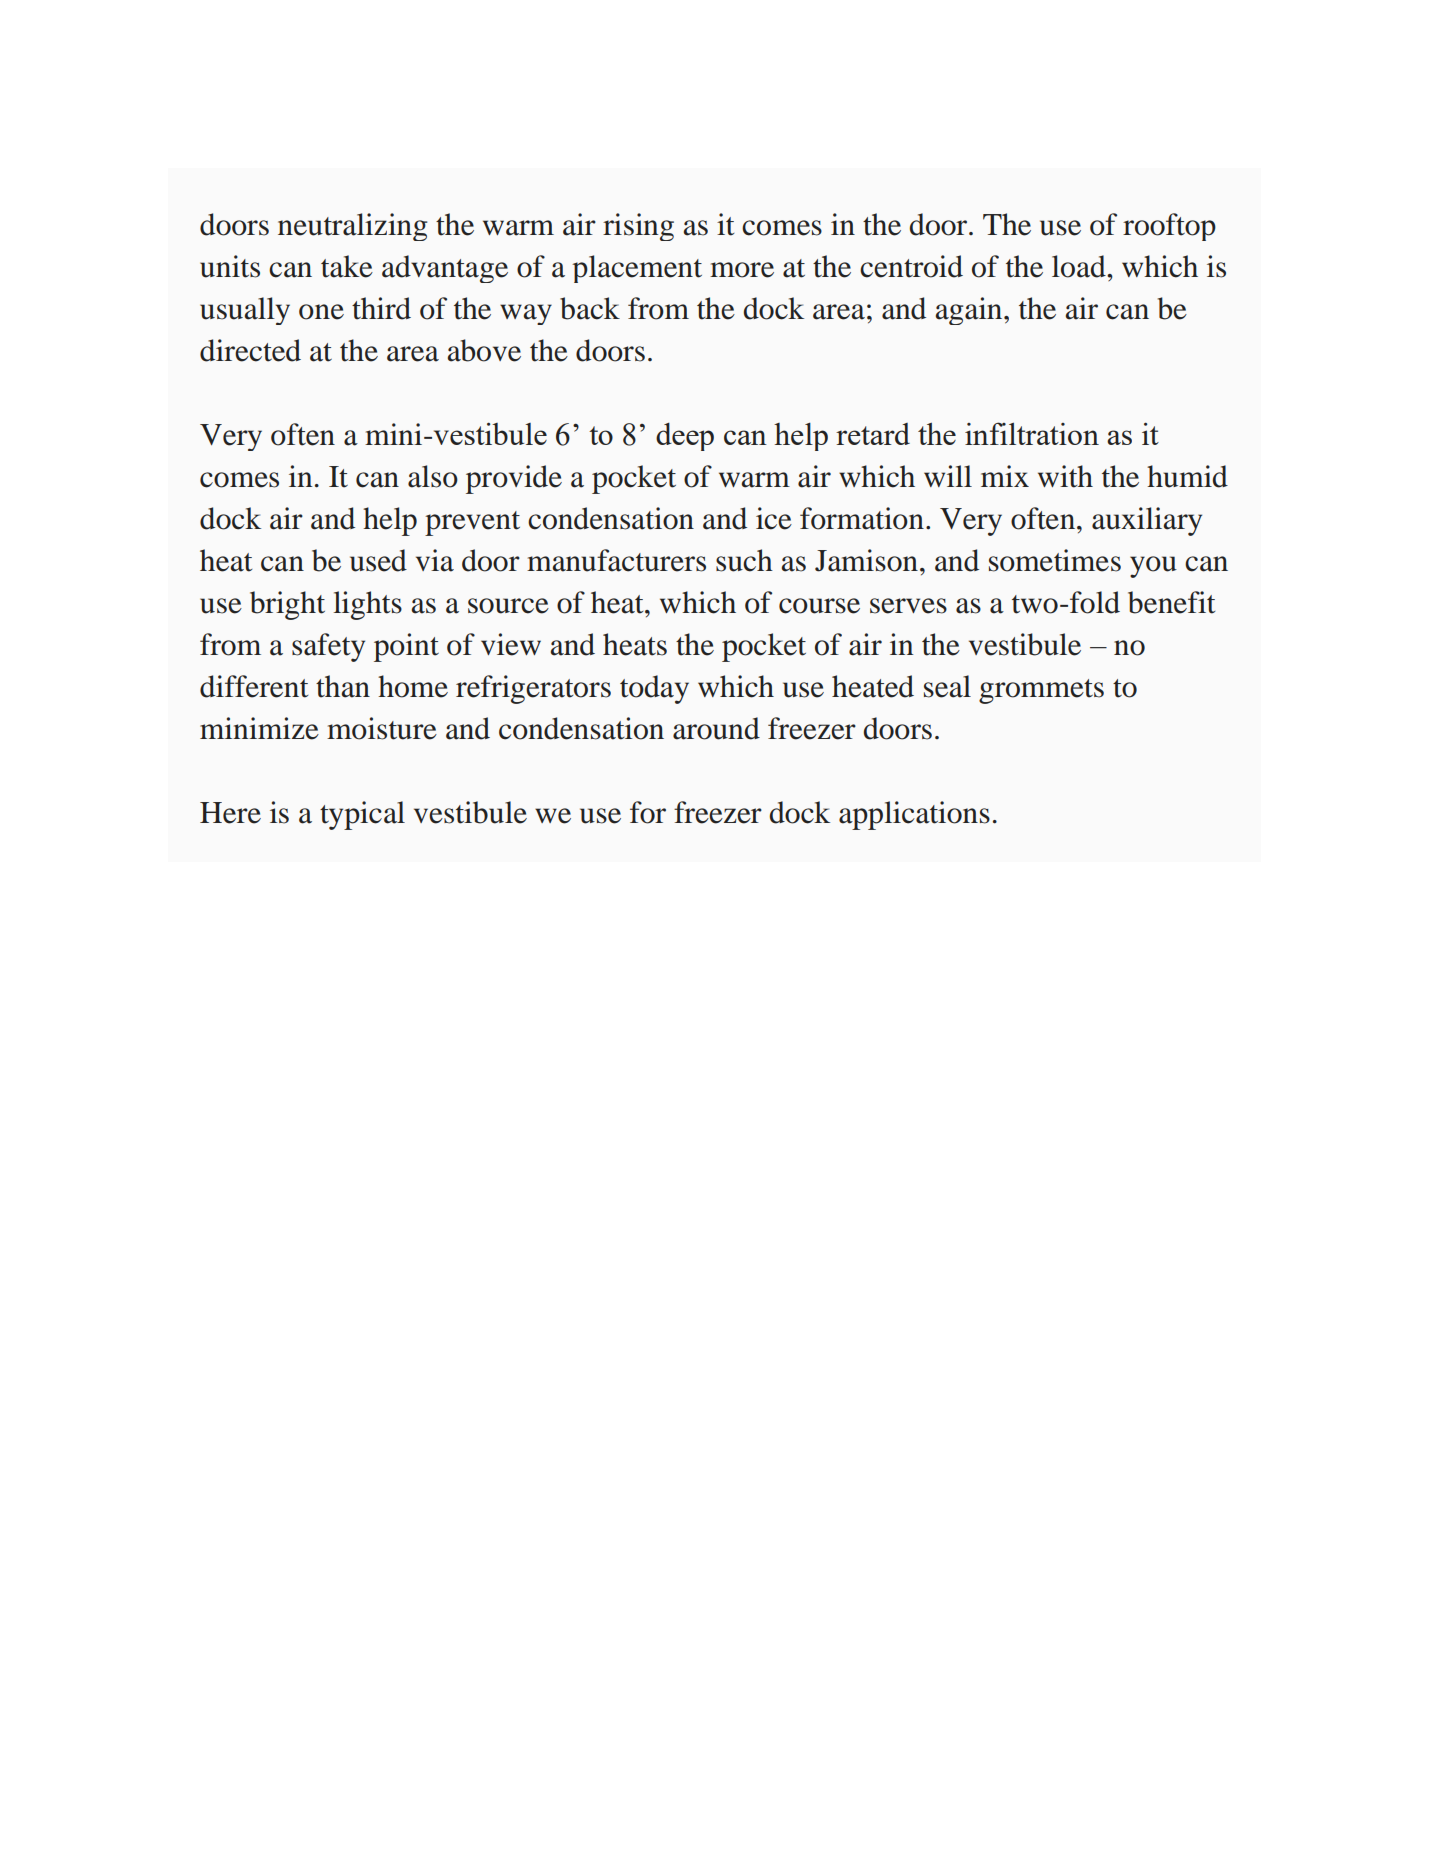 Image resolution: width=1429 pixels, height=1849 pixels. What do you see at coordinates (654, 689) in the image?
I see `today` at bounding box center [654, 689].
